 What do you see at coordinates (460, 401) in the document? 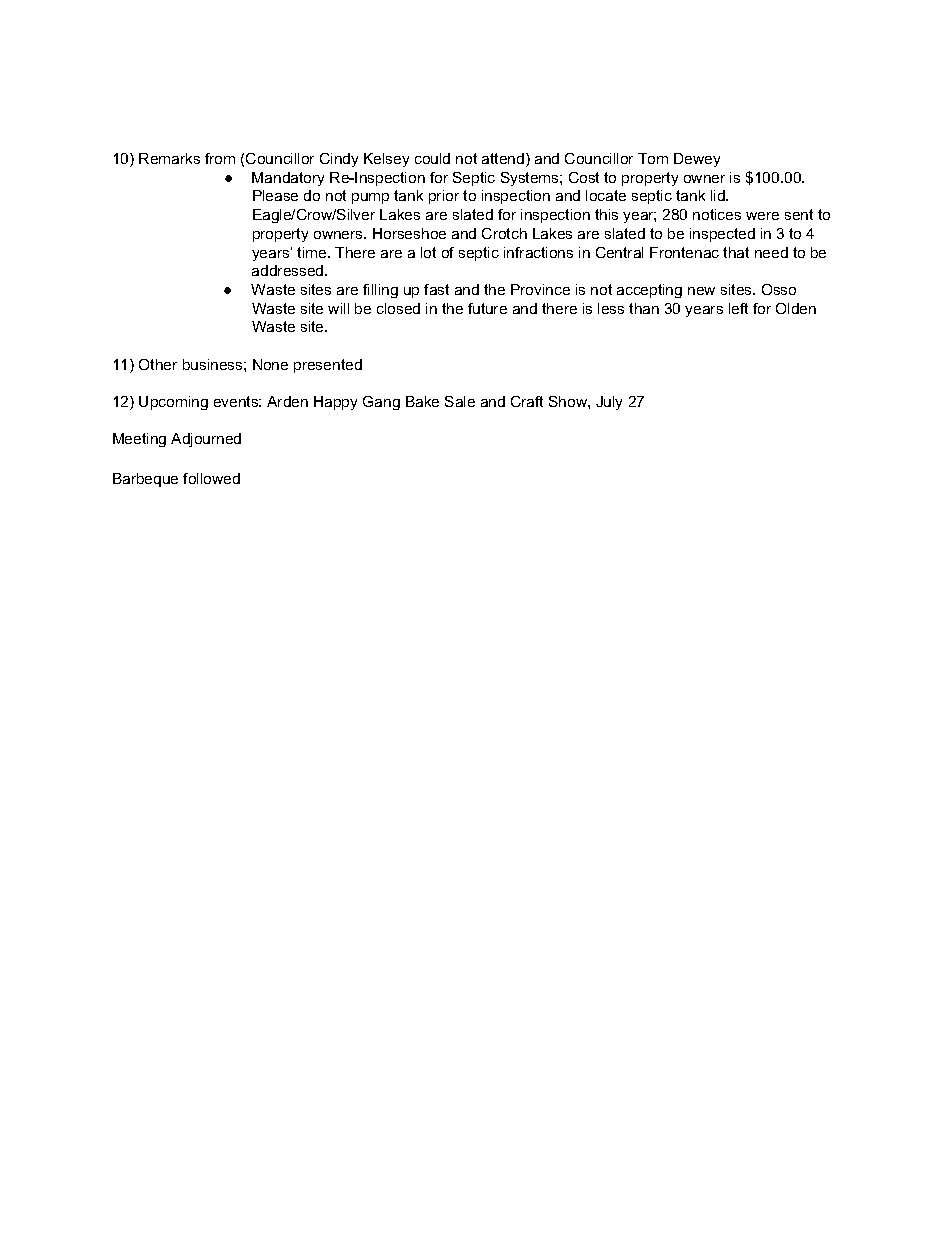
I see `Sale` at bounding box center [460, 401].
